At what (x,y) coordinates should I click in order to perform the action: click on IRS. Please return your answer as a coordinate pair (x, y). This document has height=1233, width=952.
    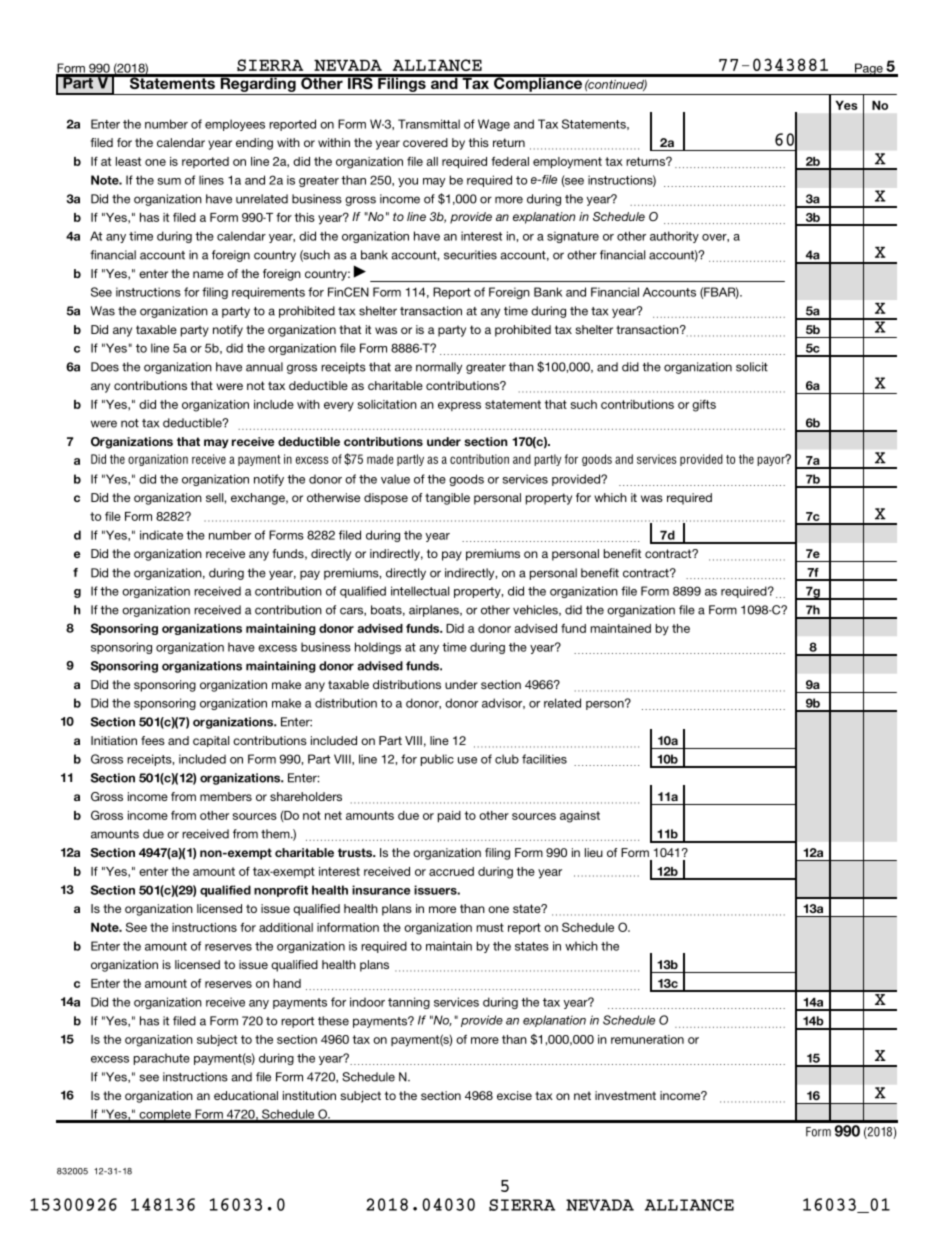
    Looking at the image, I should click on (360, 82).
